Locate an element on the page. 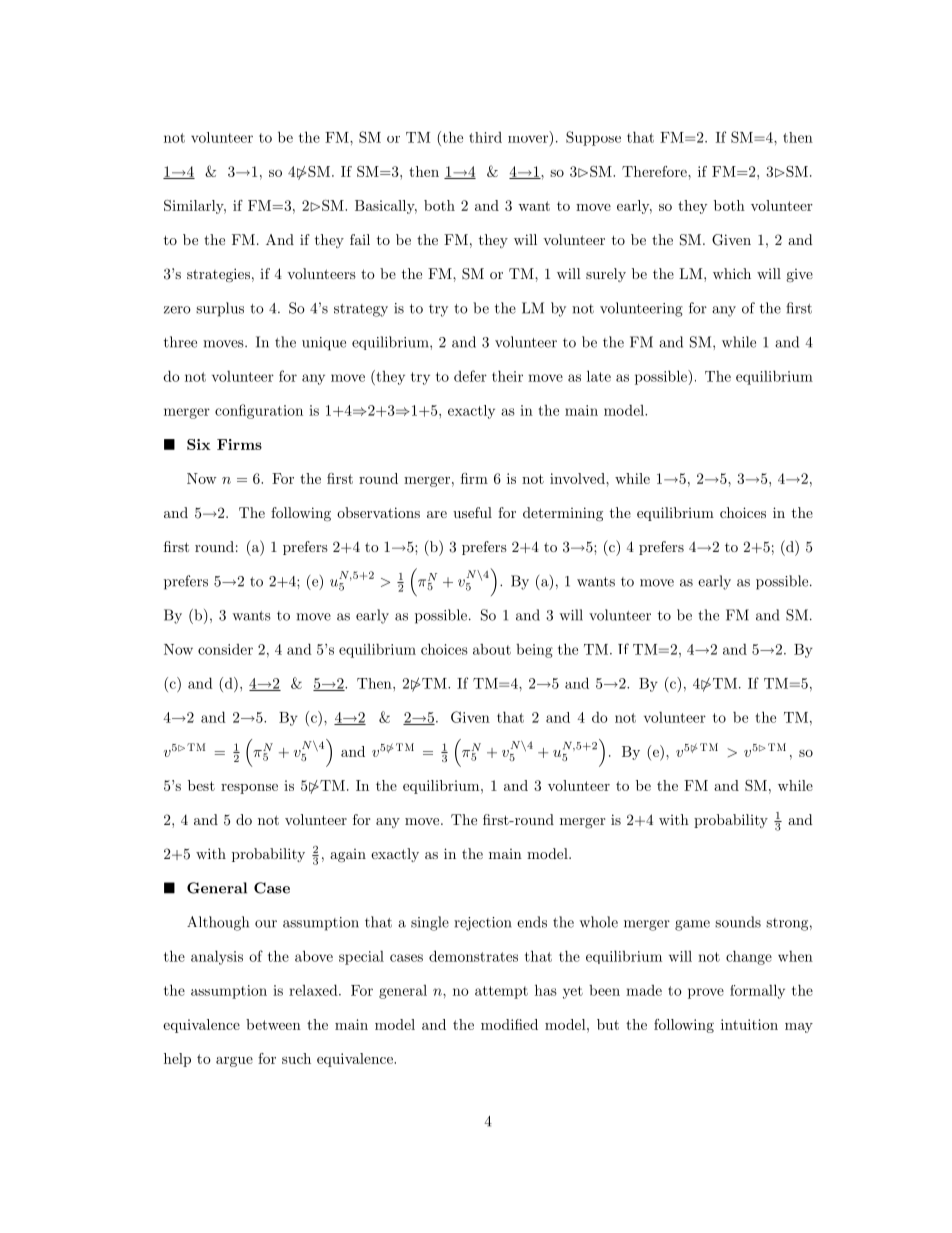  useful is located at coordinates (472, 512).
